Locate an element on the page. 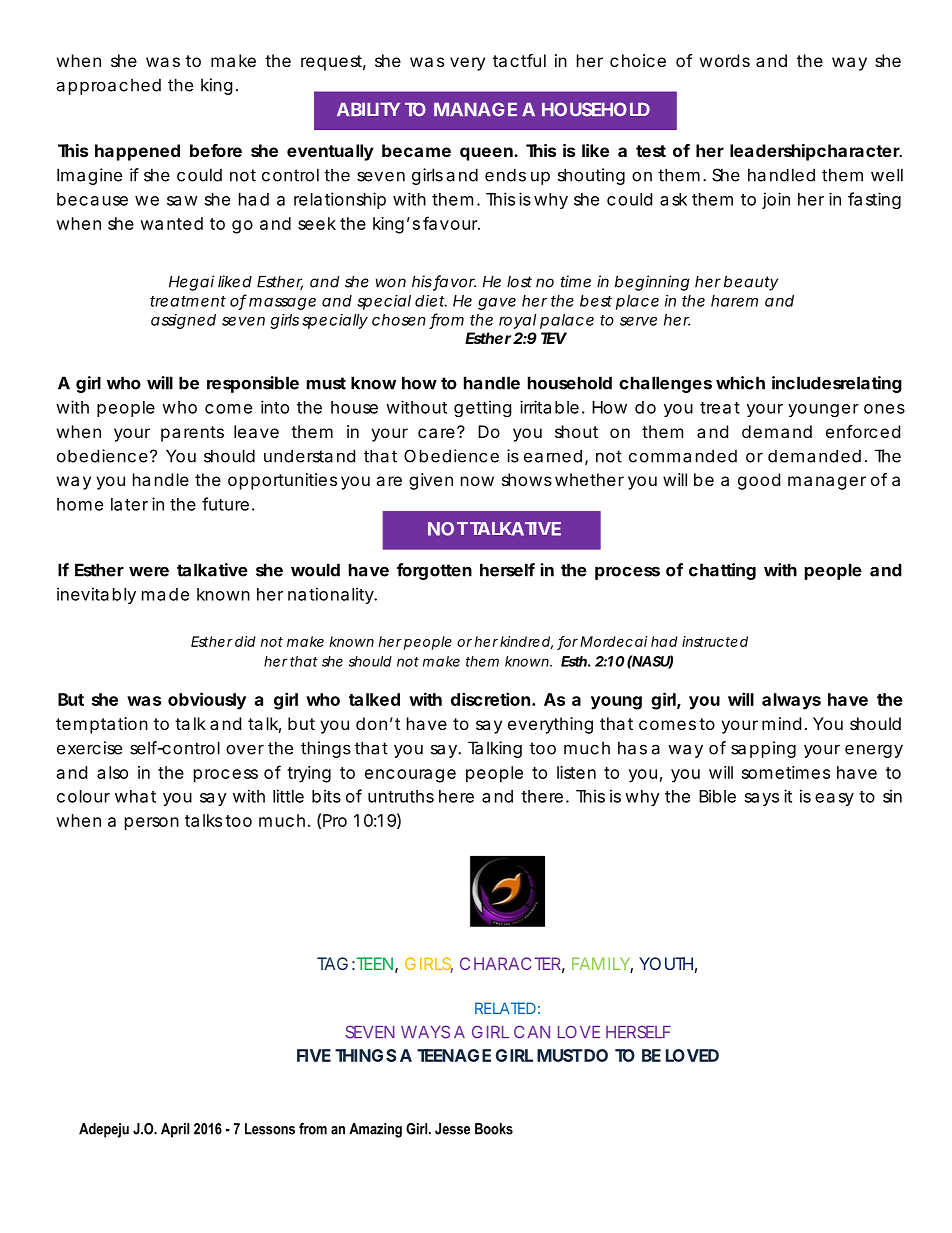 This image has height=1233, width=952. tactful is located at coordinates (519, 60).
